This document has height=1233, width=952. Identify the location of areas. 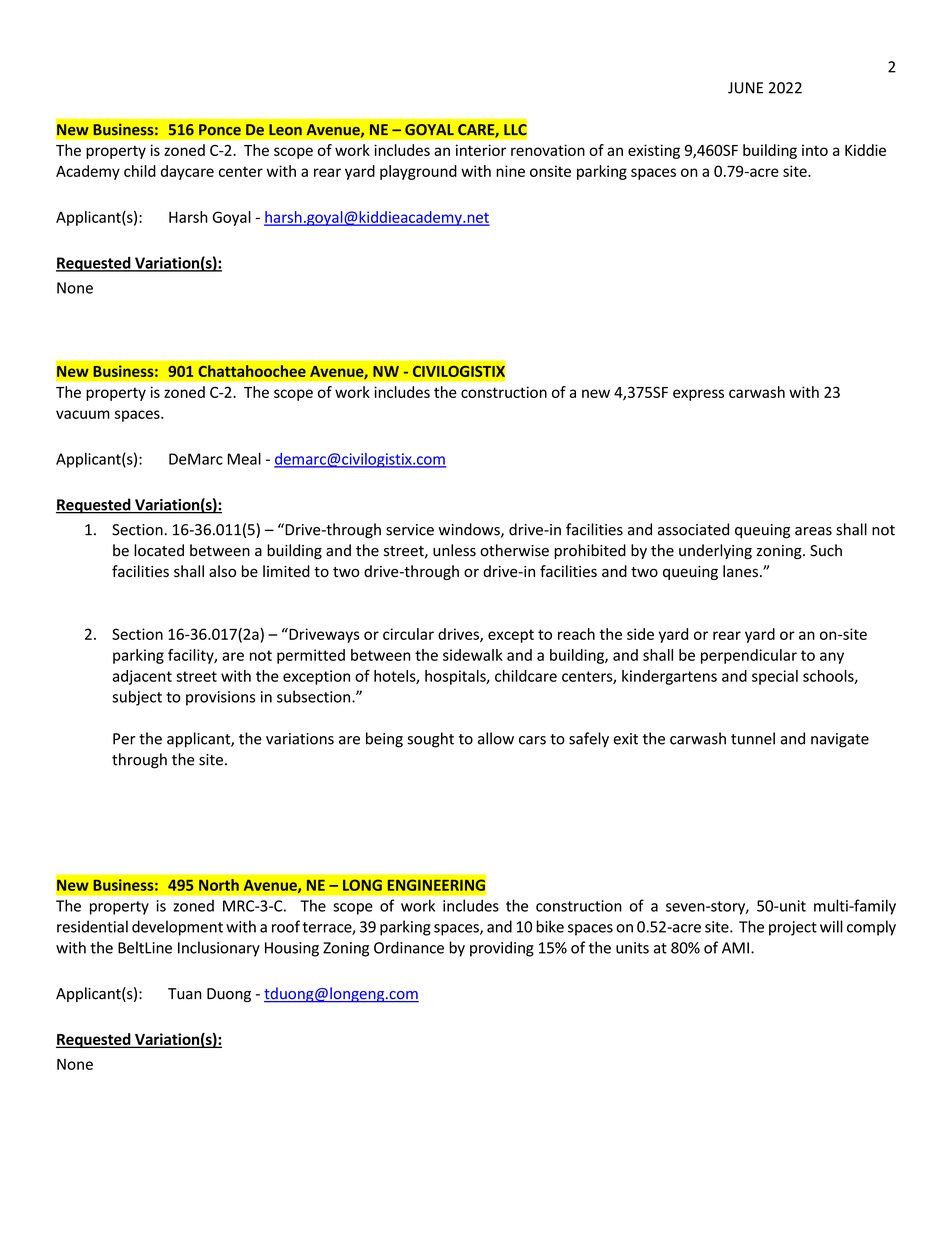
(813, 531).
